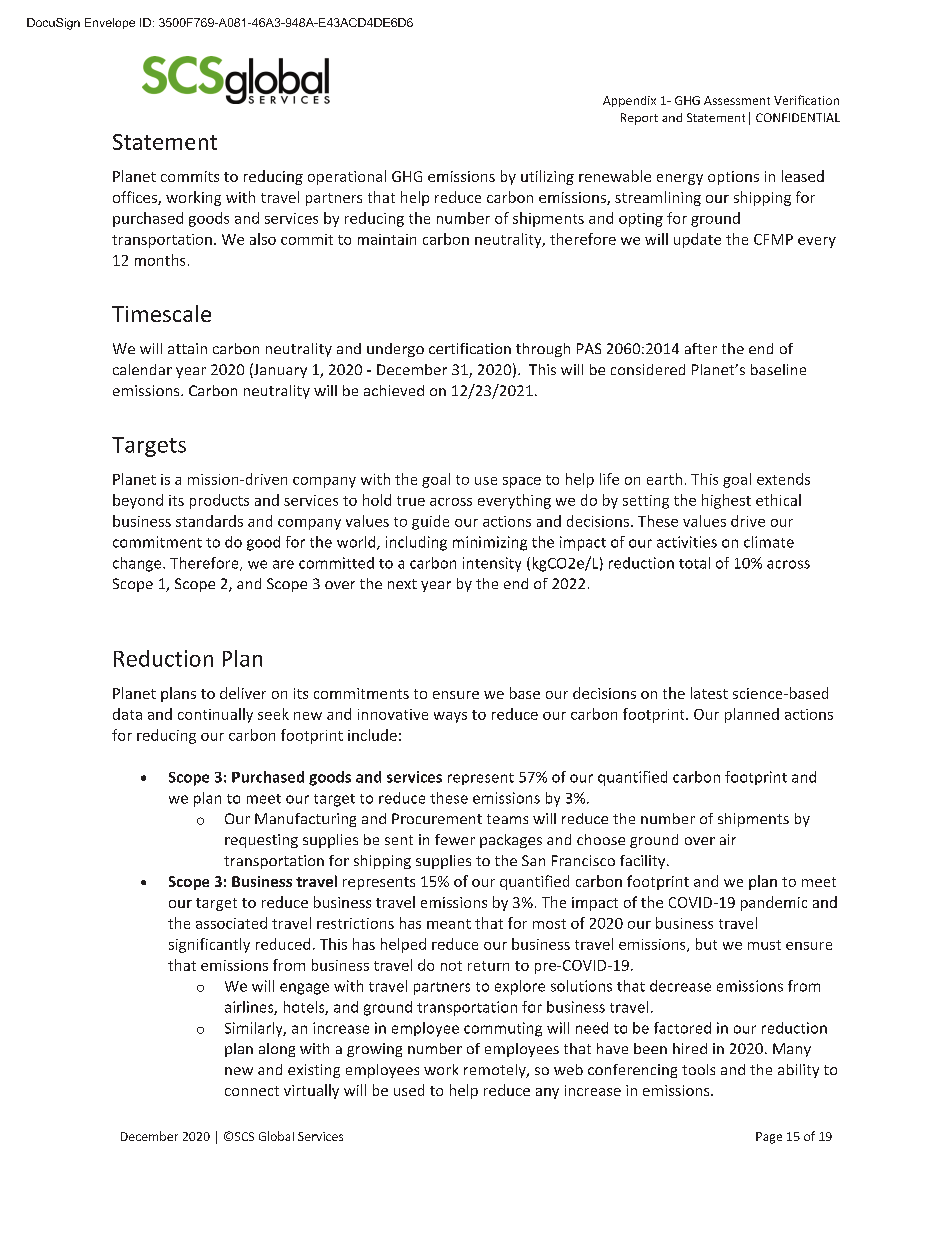 This screenshot has height=1233, width=952. I want to click on pandemic, so click(774, 903).
